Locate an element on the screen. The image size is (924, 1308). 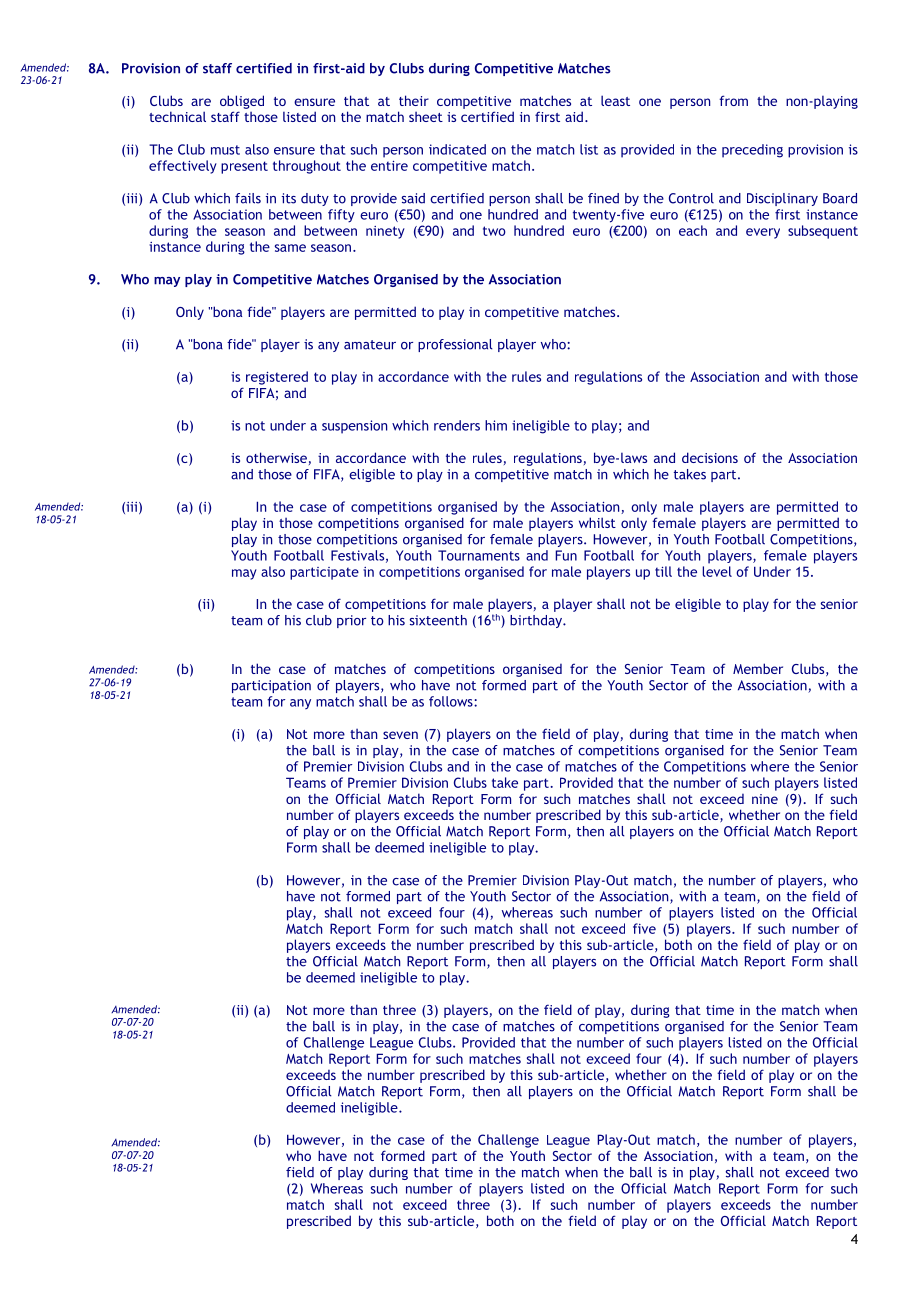
otherwise is located at coordinates (276, 457).
